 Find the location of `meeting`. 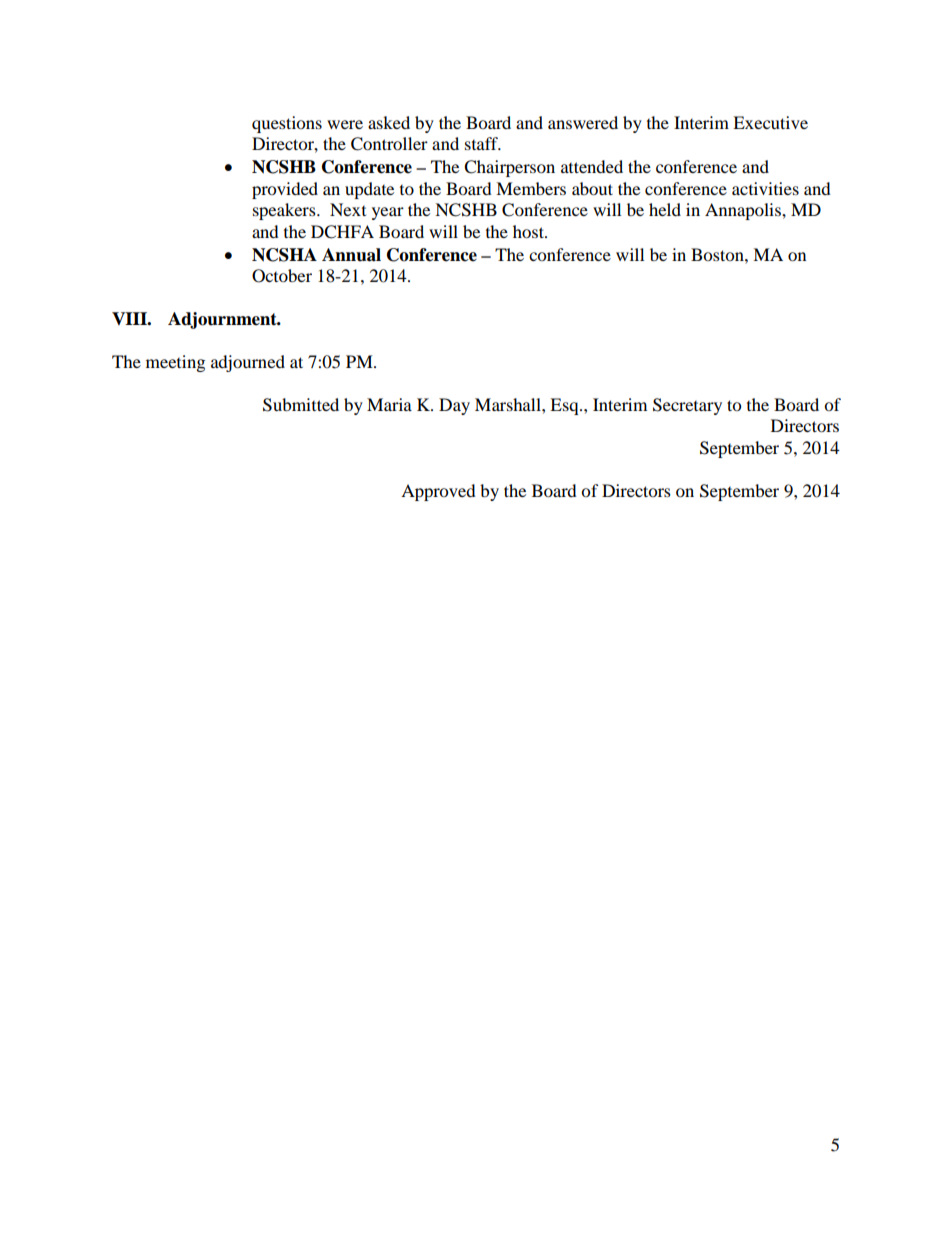

meeting is located at coordinates (175, 363).
